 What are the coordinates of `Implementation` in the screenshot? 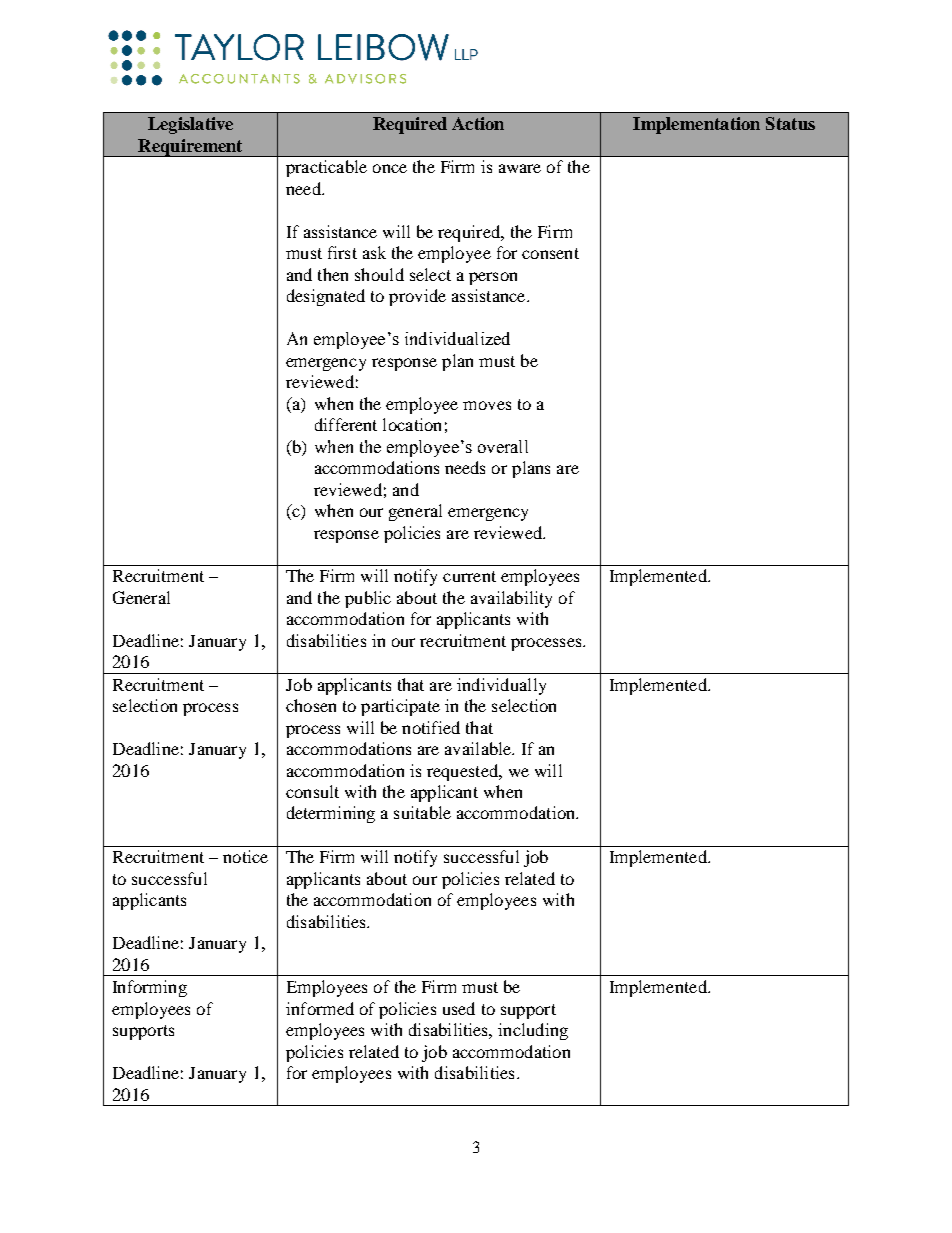 It's located at (696, 125).
